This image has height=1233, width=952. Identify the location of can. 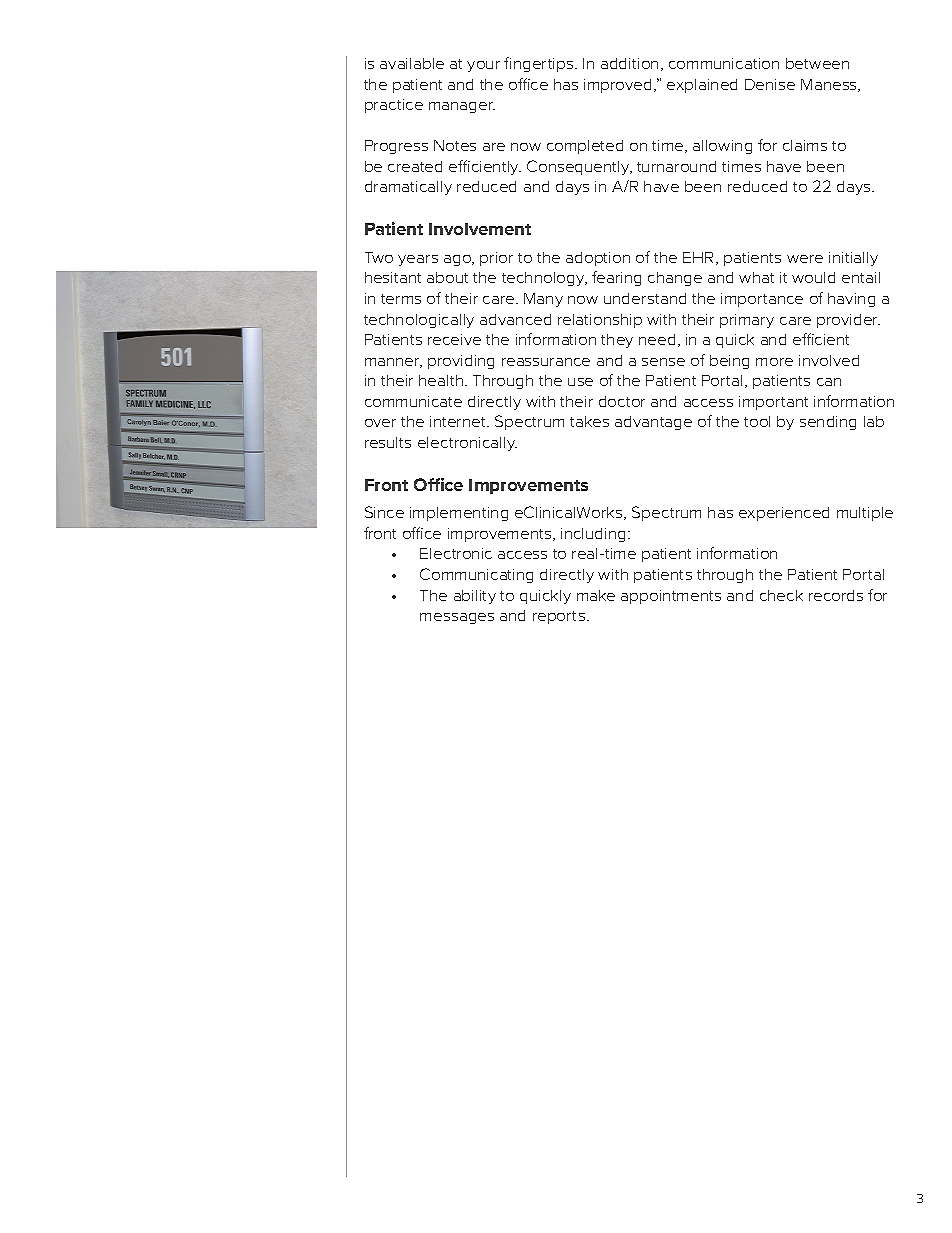
(829, 382).
